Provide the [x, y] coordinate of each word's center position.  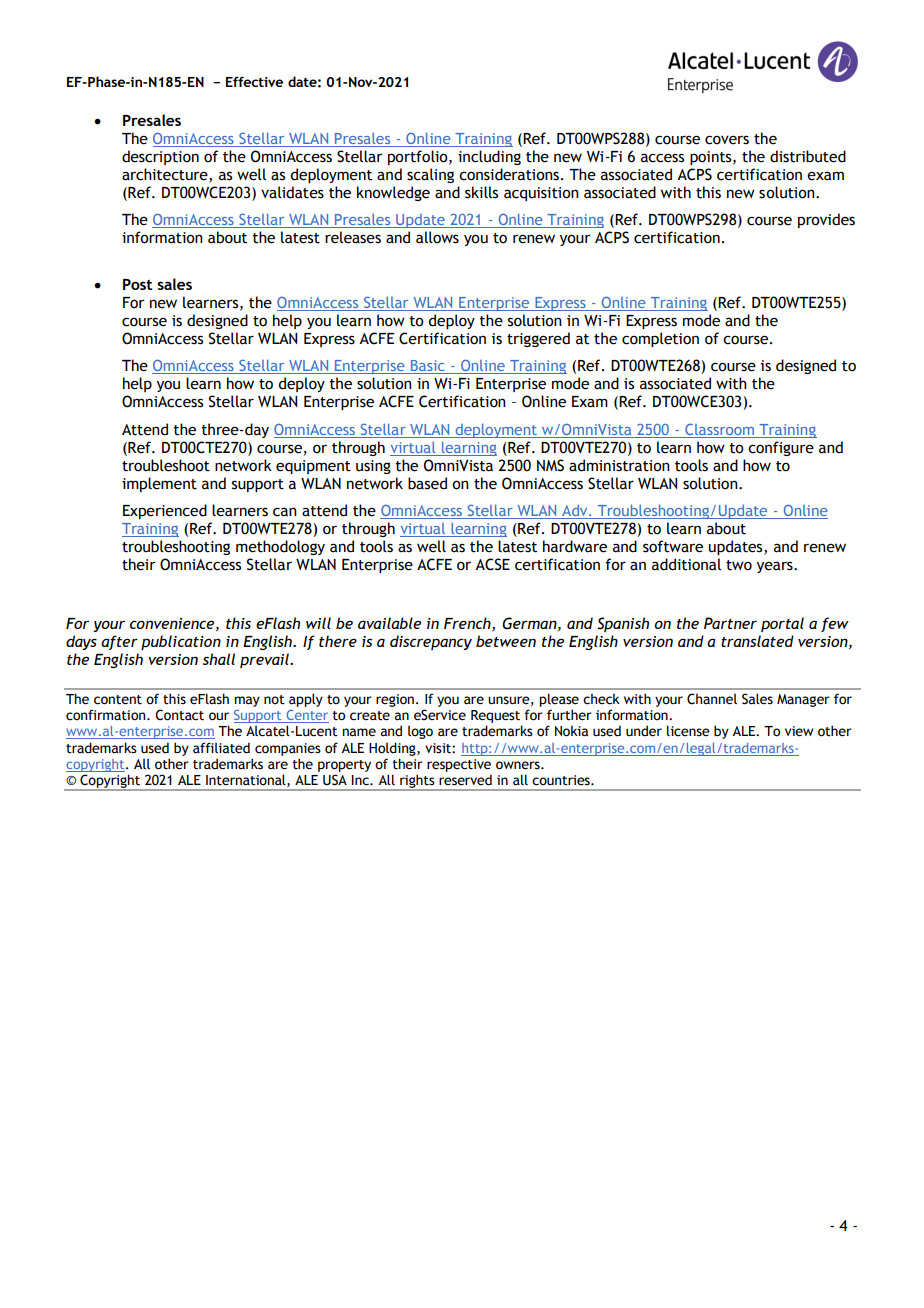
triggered [538, 339]
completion [660, 339]
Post [137, 284]
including [489, 157]
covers [727, 140]
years [776, 567]
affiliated [221, 748]
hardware [575, 546]
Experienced [165, 511]
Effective [254, 81]
